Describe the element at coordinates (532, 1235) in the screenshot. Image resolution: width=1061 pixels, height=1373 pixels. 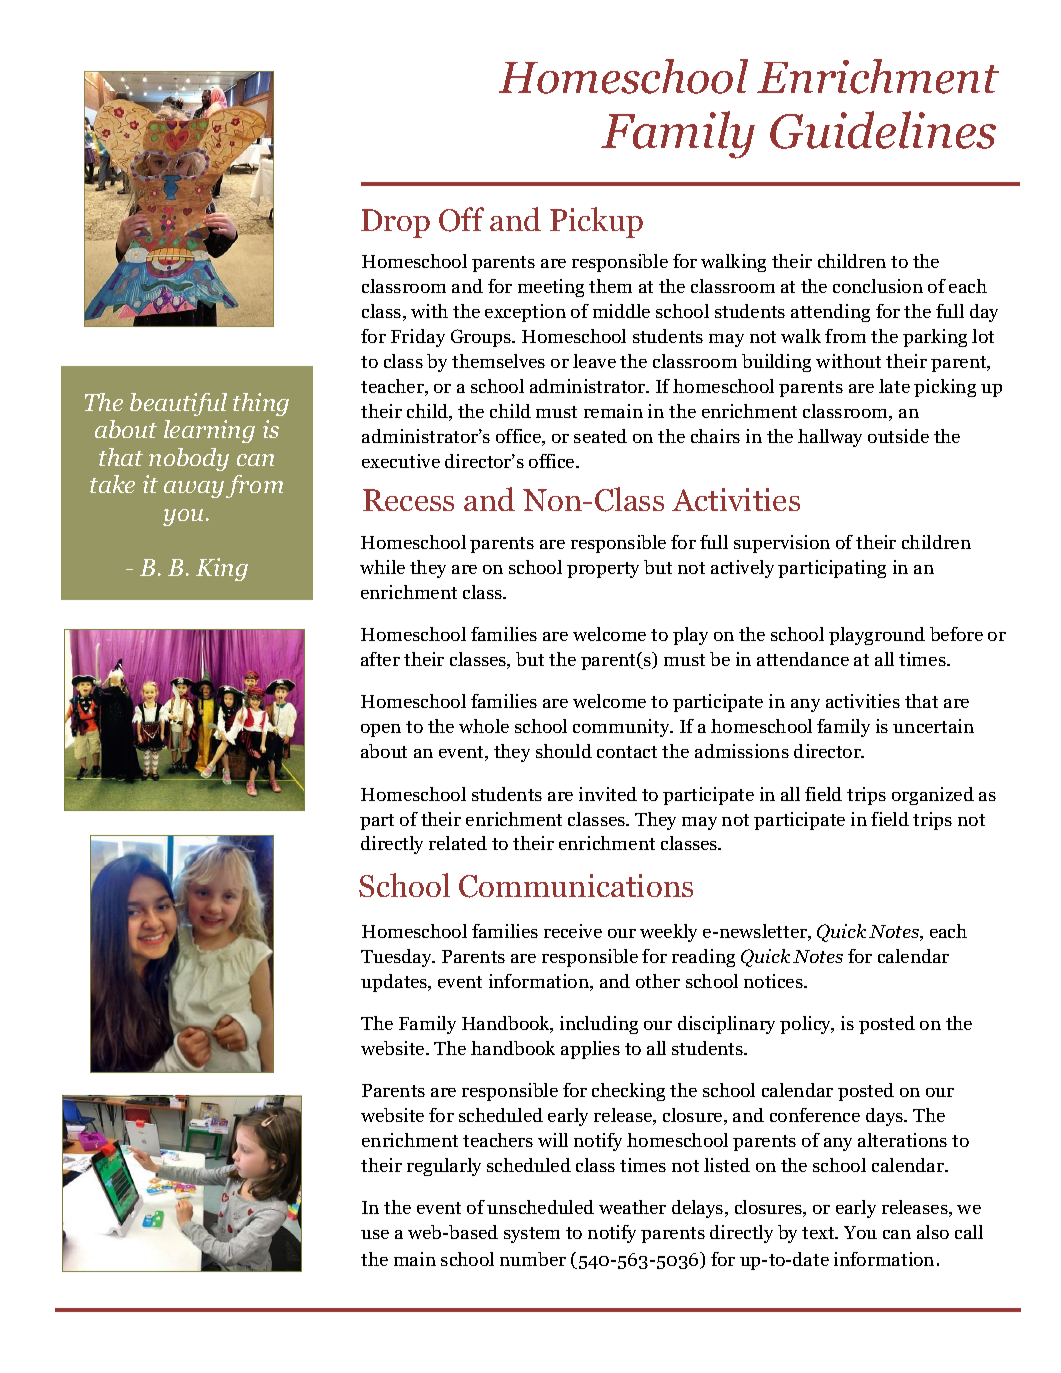
I see `system` at that location.
